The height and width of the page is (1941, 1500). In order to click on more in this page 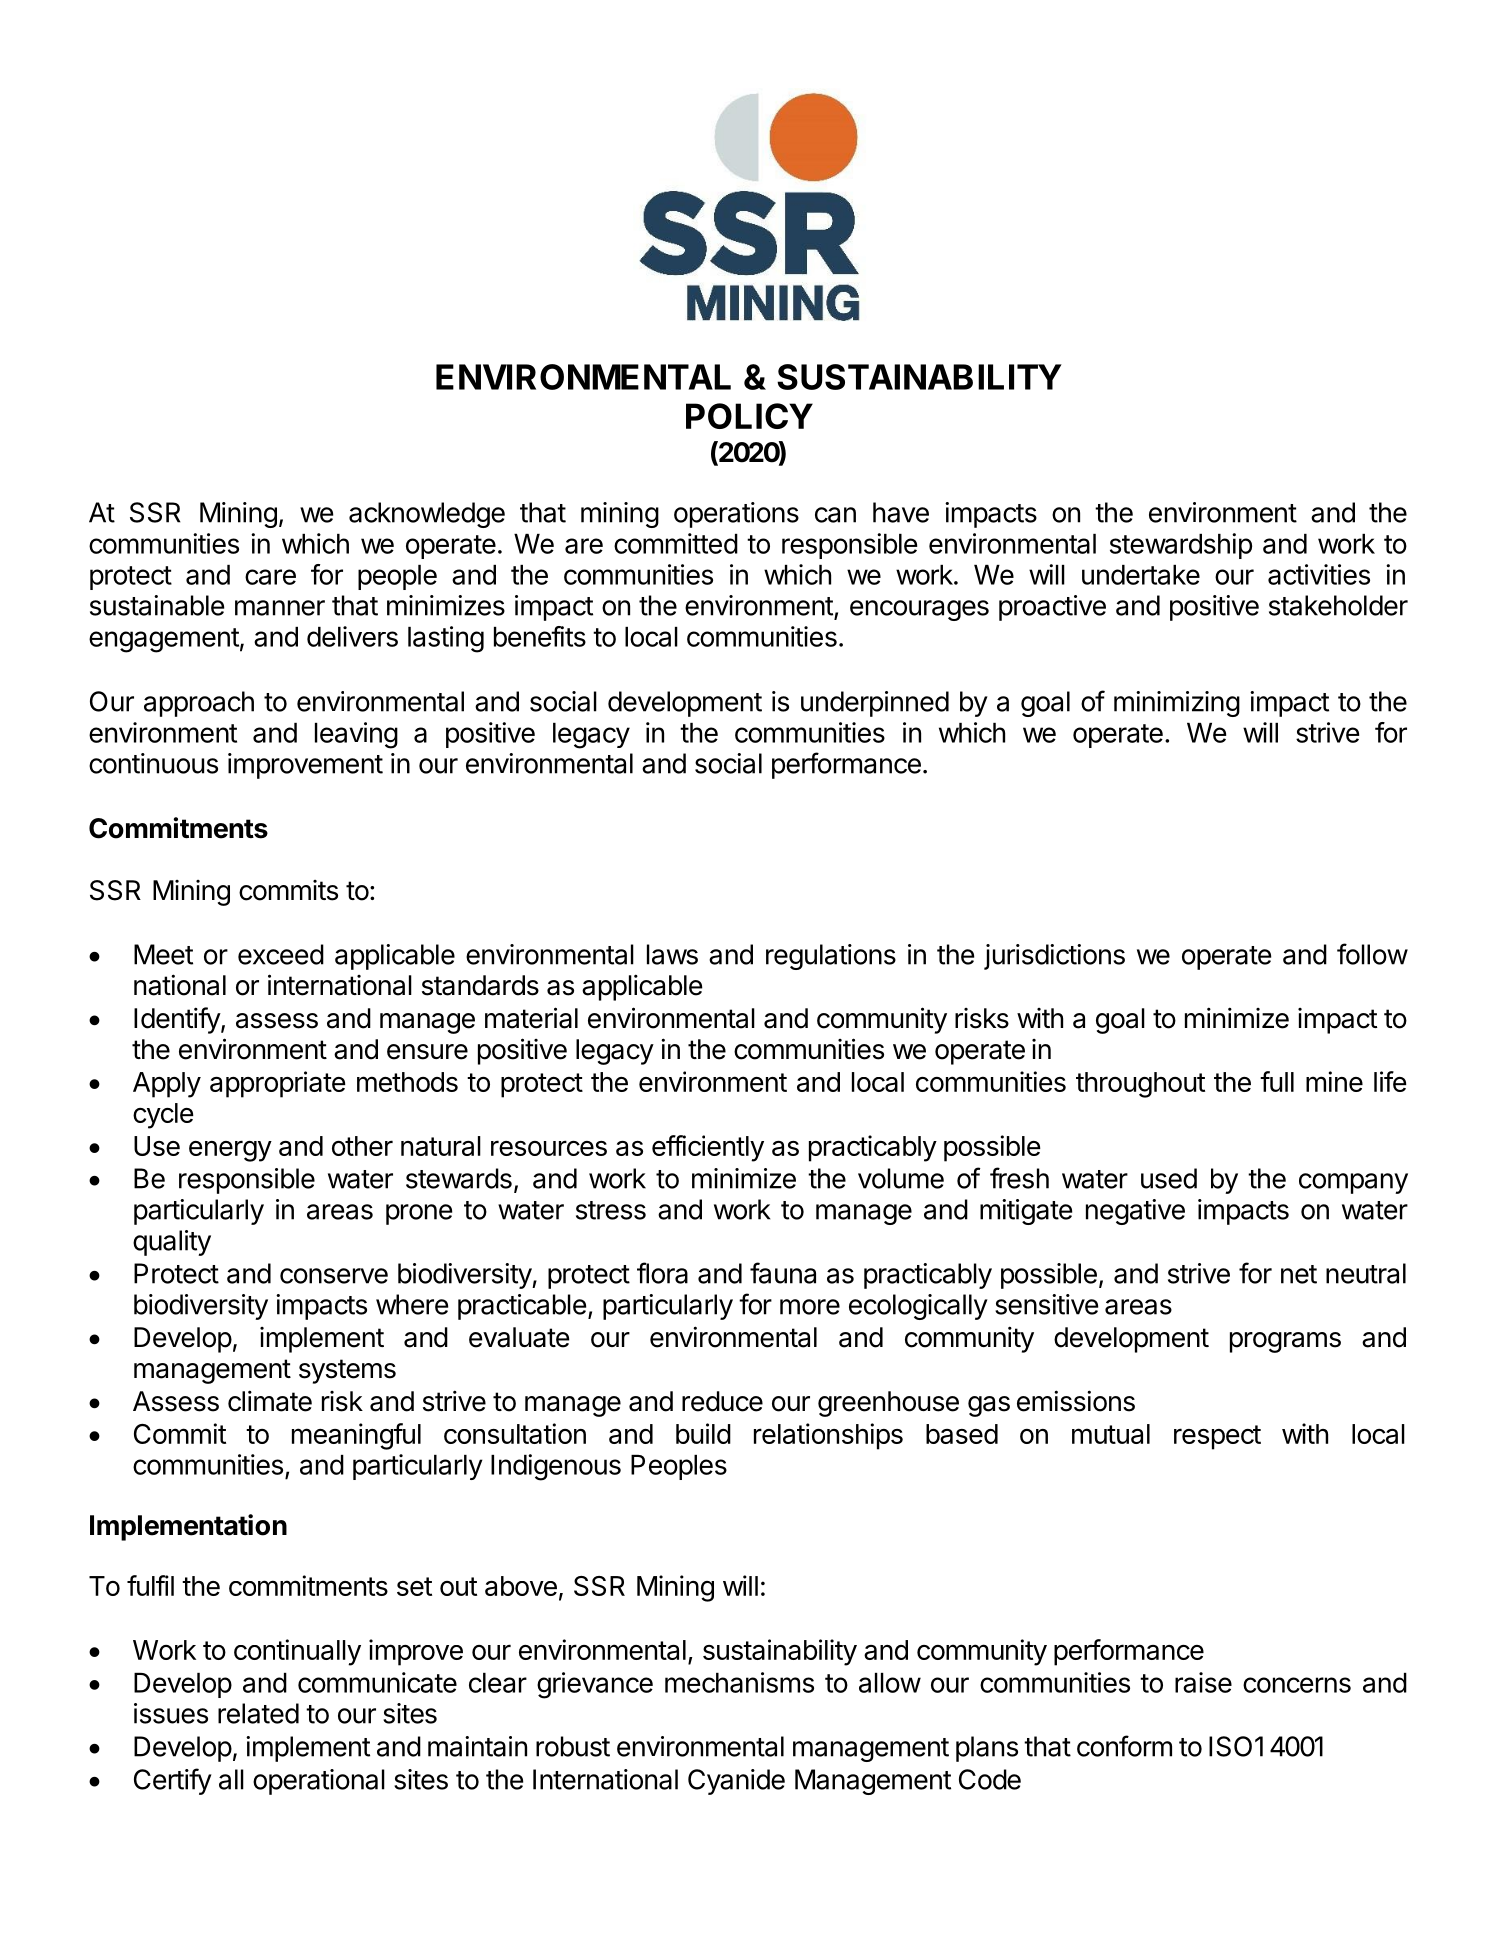, I will do `click(810, 1307)`.
